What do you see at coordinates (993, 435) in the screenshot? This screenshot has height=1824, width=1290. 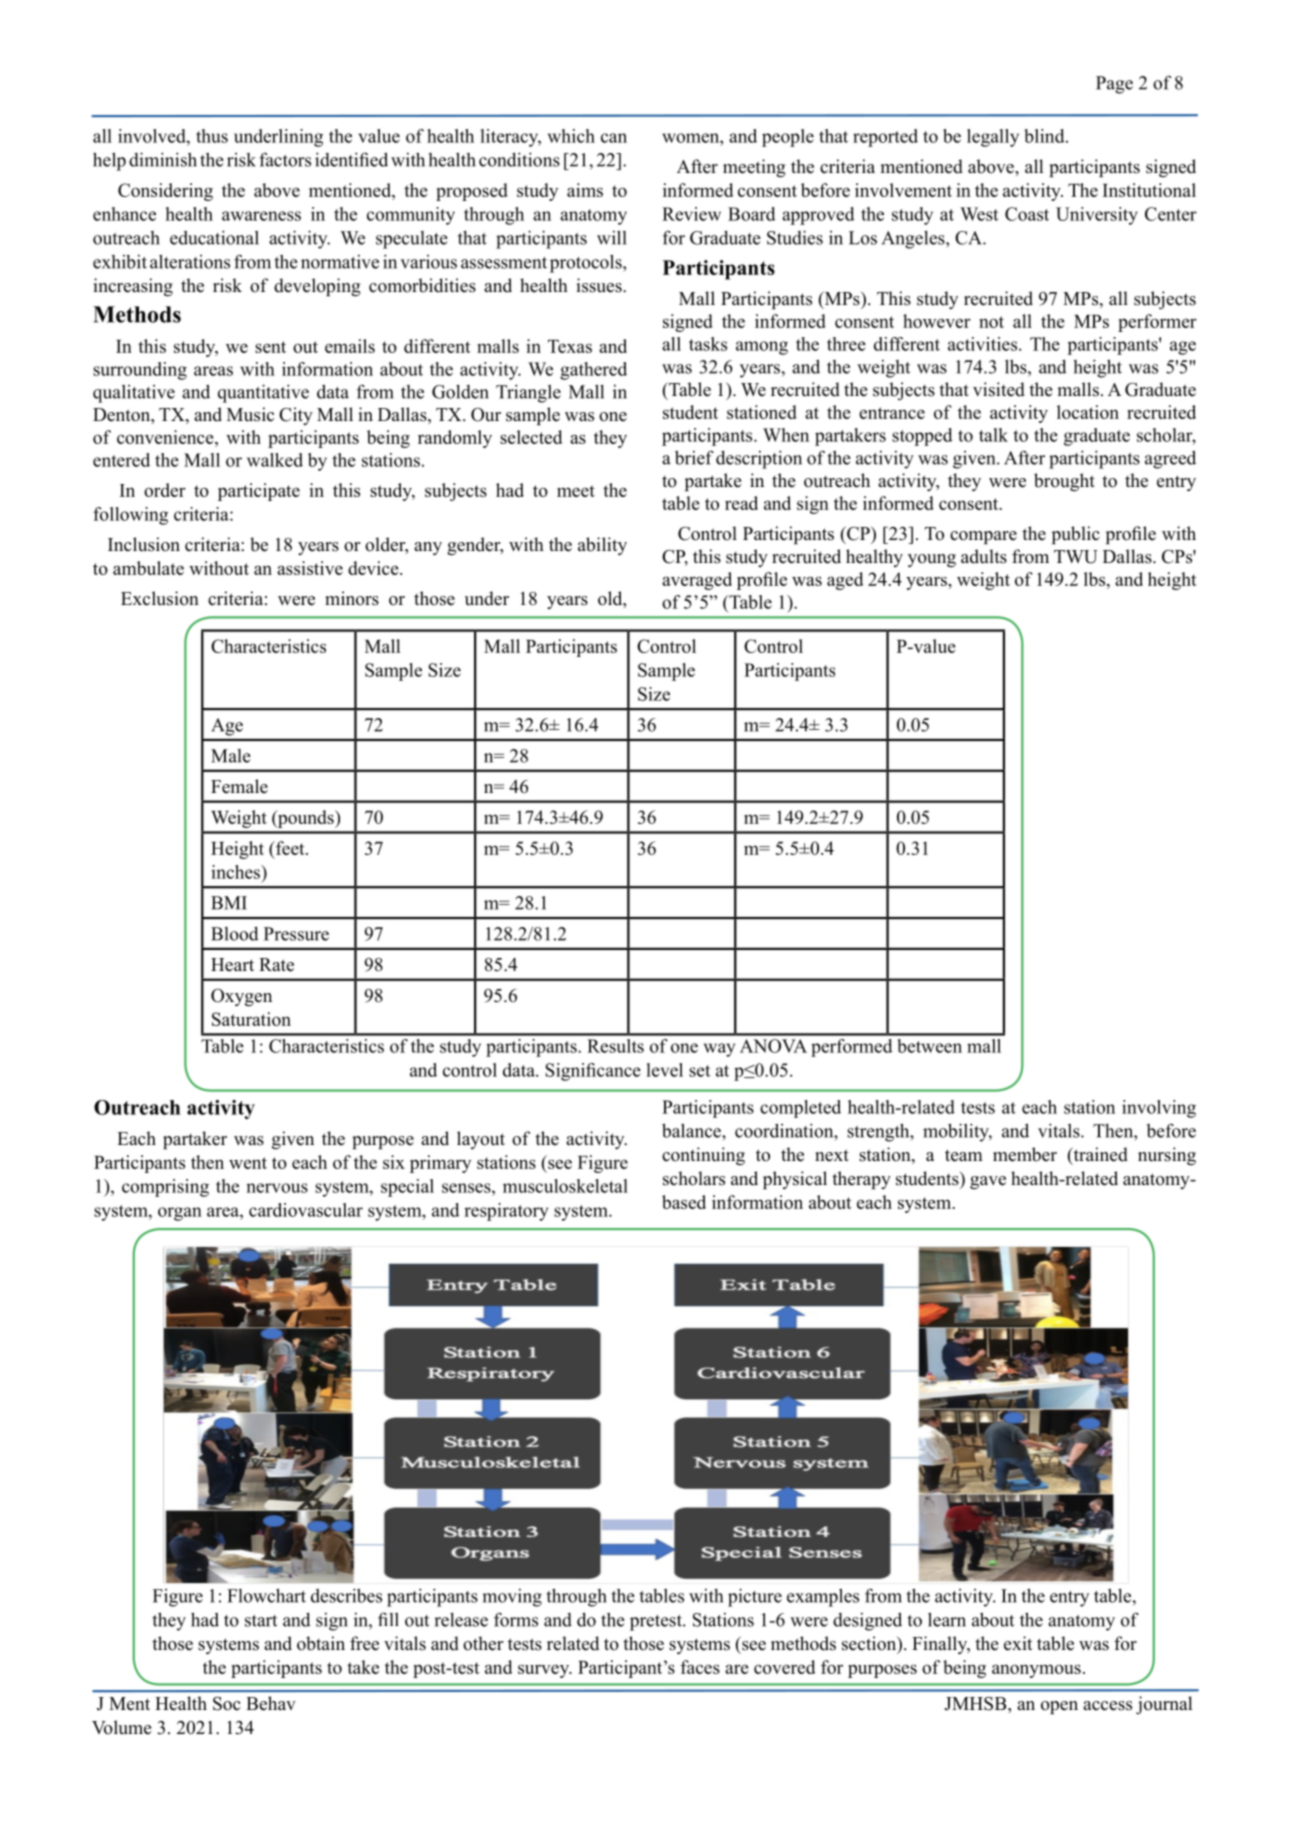 I see `talk` at bounding box center [993, 435].
